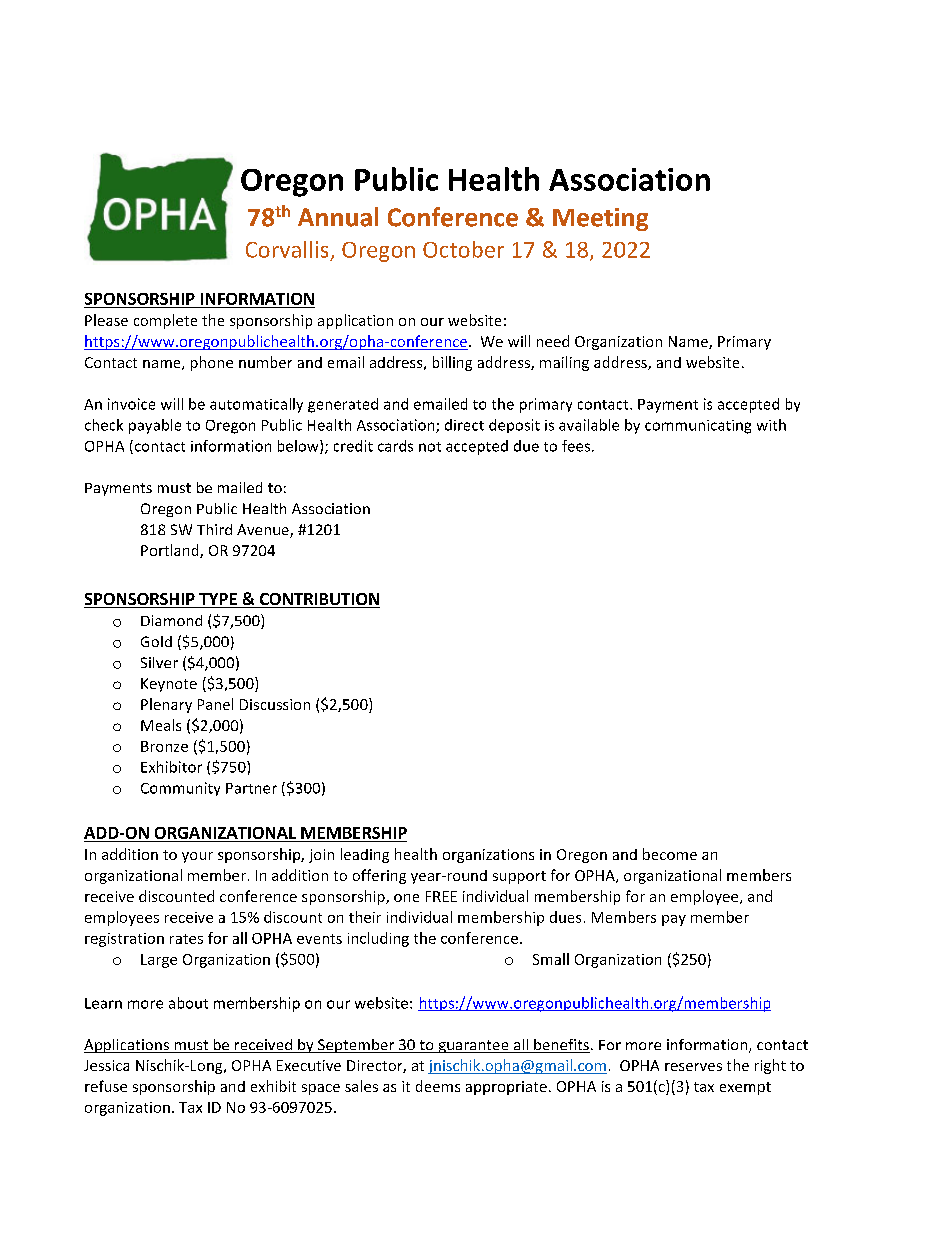 The width and height of the image is (952, 1233). I want to click on Corvallis, so click(287, 249).
